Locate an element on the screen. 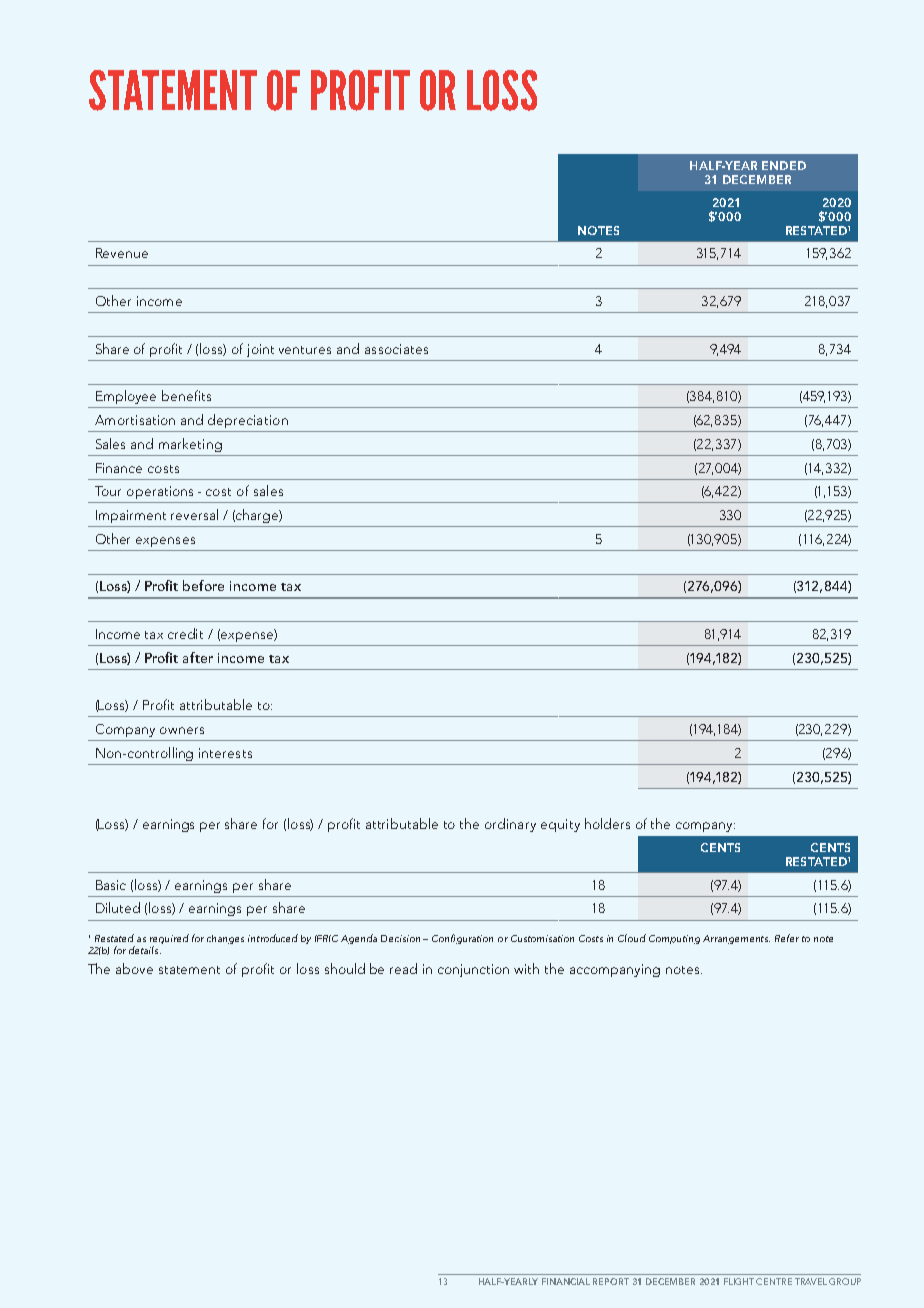 This screenshot has height=1308, width=924. ENDED is located at coordinates (784, 165).
